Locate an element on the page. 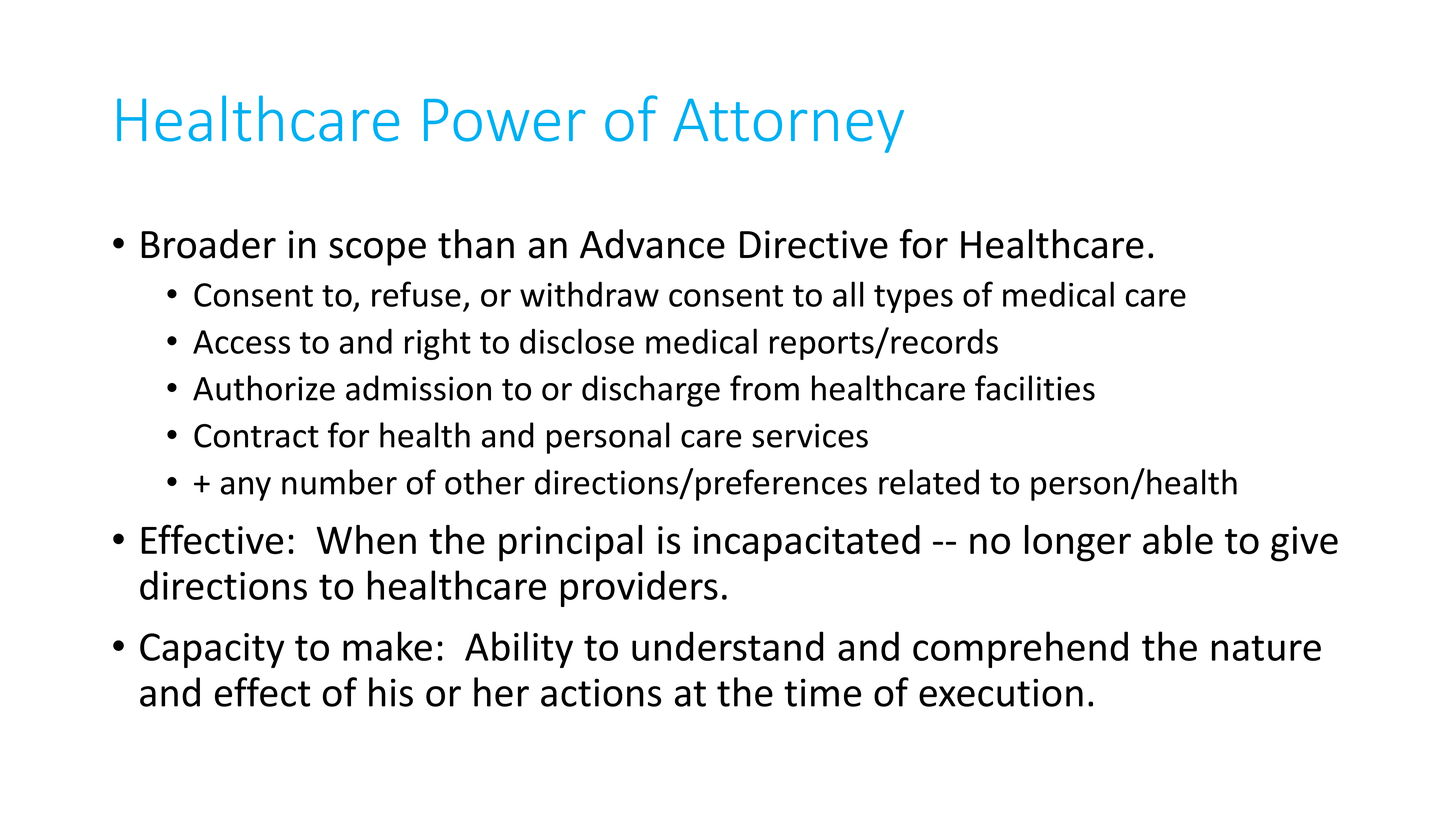 This document has height=819, width=1456. When is located at coordinates (366, 539).
